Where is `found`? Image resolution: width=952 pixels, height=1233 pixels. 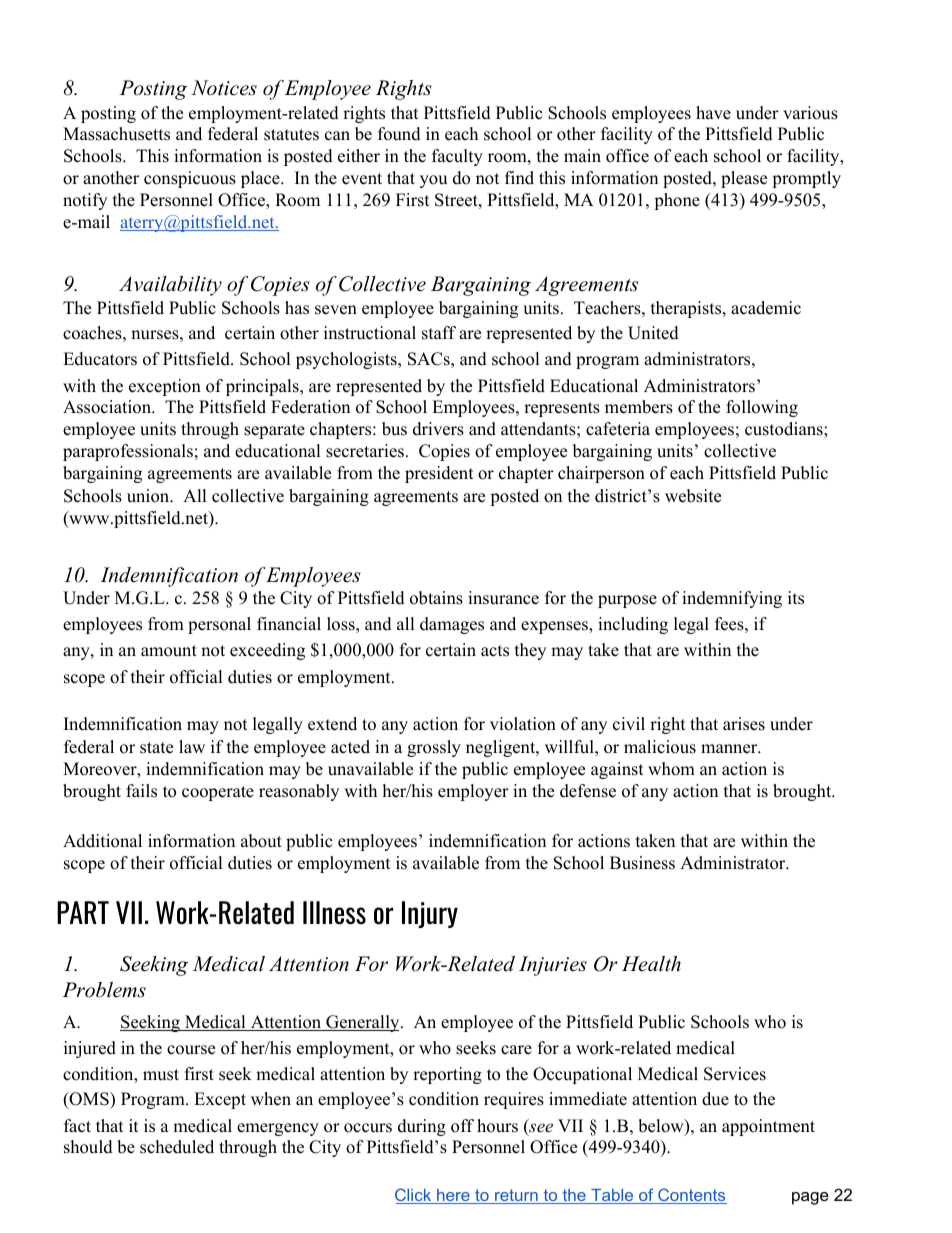 found is located at coordinates (399, 134).
